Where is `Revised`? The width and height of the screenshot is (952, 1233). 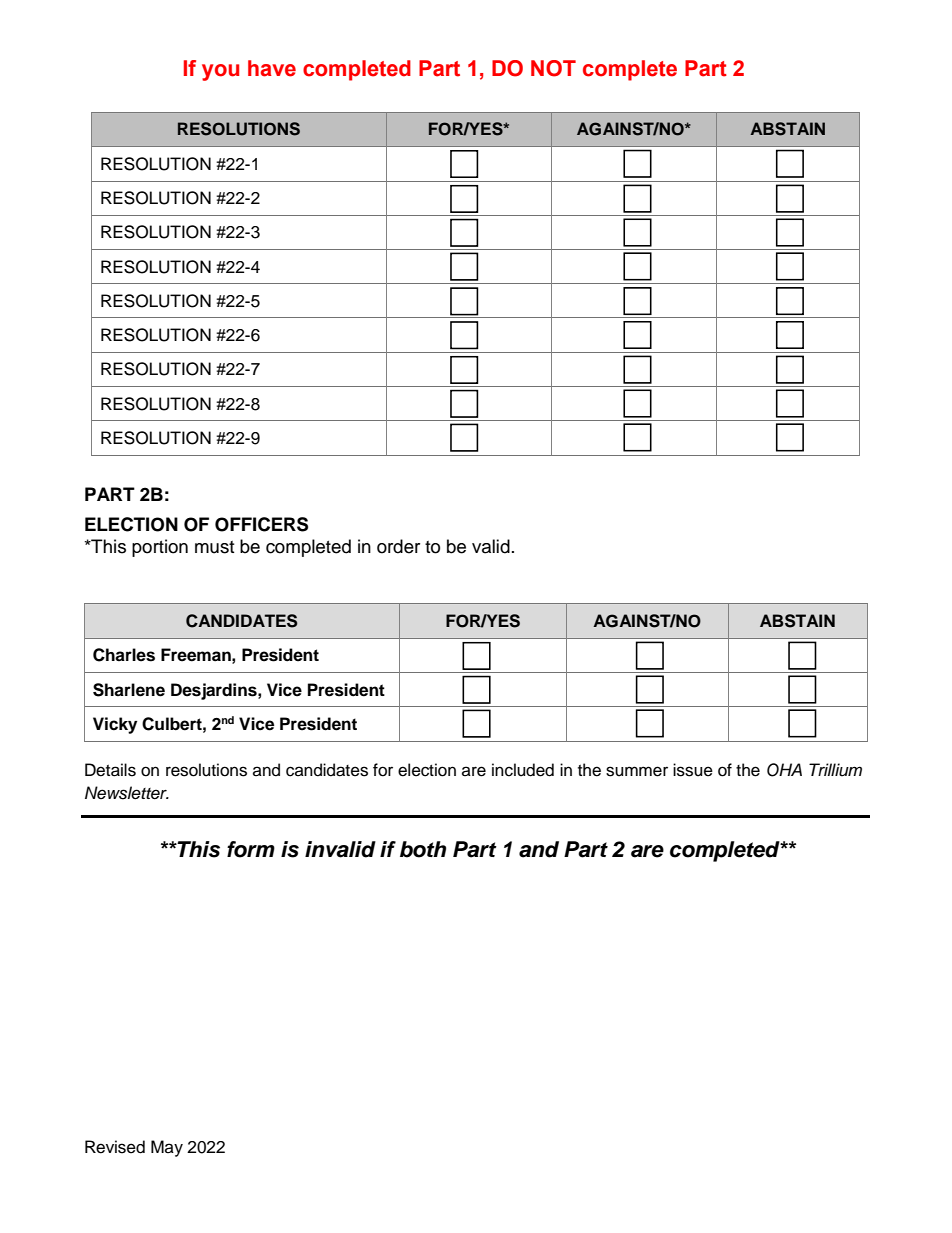 Revised is located at coordinates (115, 1147).
